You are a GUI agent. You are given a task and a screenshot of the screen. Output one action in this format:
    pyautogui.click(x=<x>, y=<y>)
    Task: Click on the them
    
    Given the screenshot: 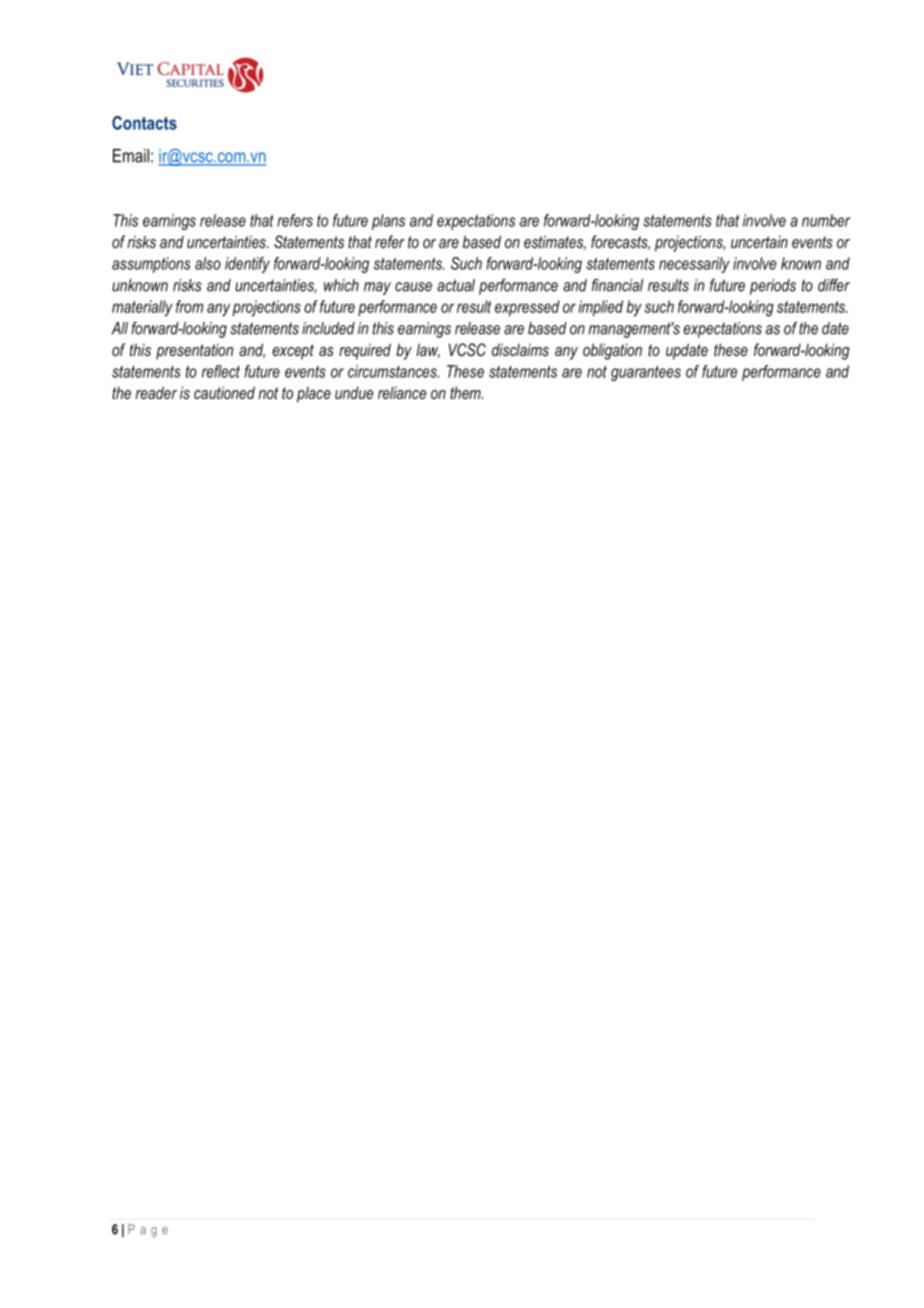 What is the action you would take?
    pyautogui.click(x=466, y=392)
